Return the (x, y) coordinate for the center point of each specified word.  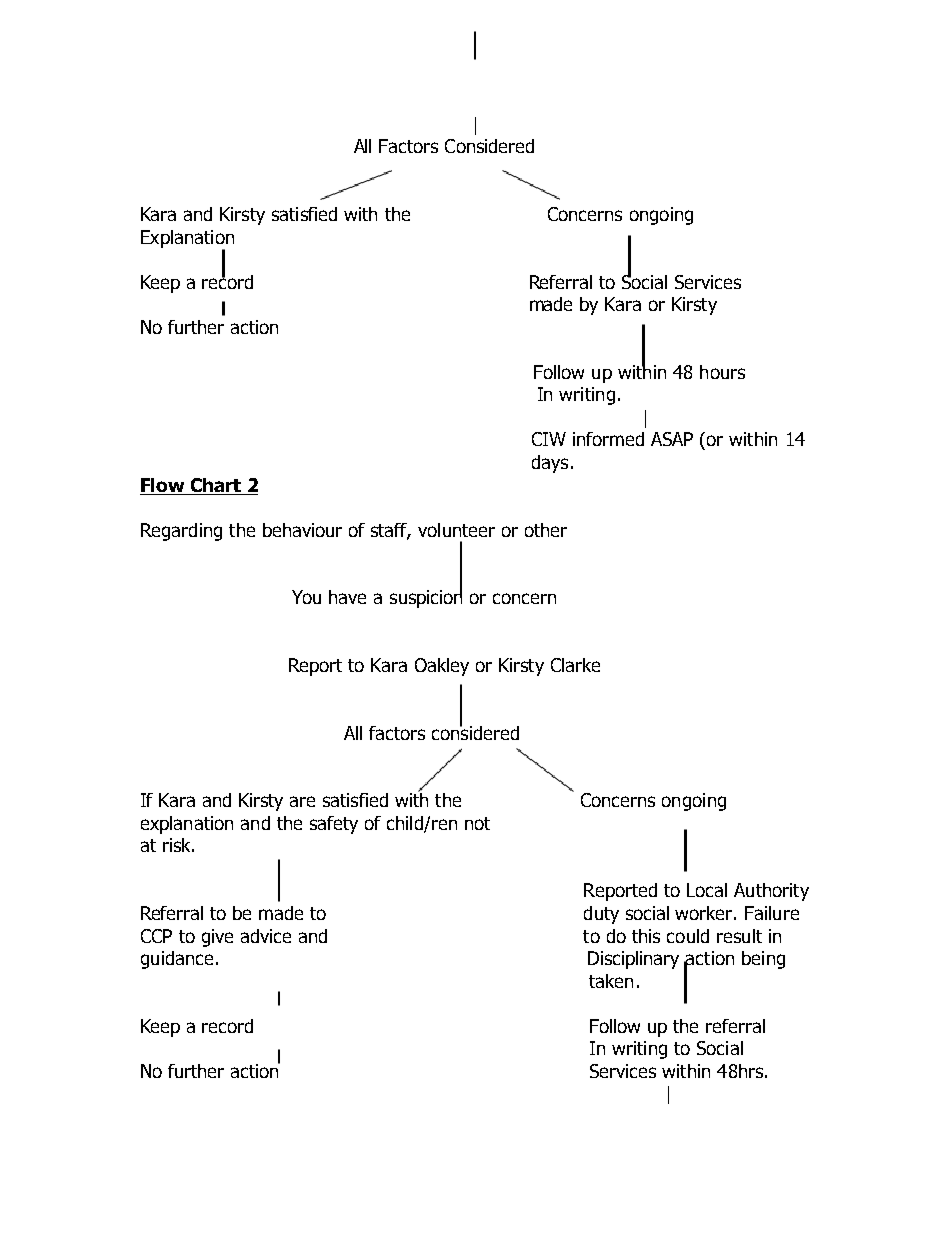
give (217, 938)
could (688, 936)
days (550, 464)
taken (611, 981)
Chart (216, 485)
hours (722, 372)
